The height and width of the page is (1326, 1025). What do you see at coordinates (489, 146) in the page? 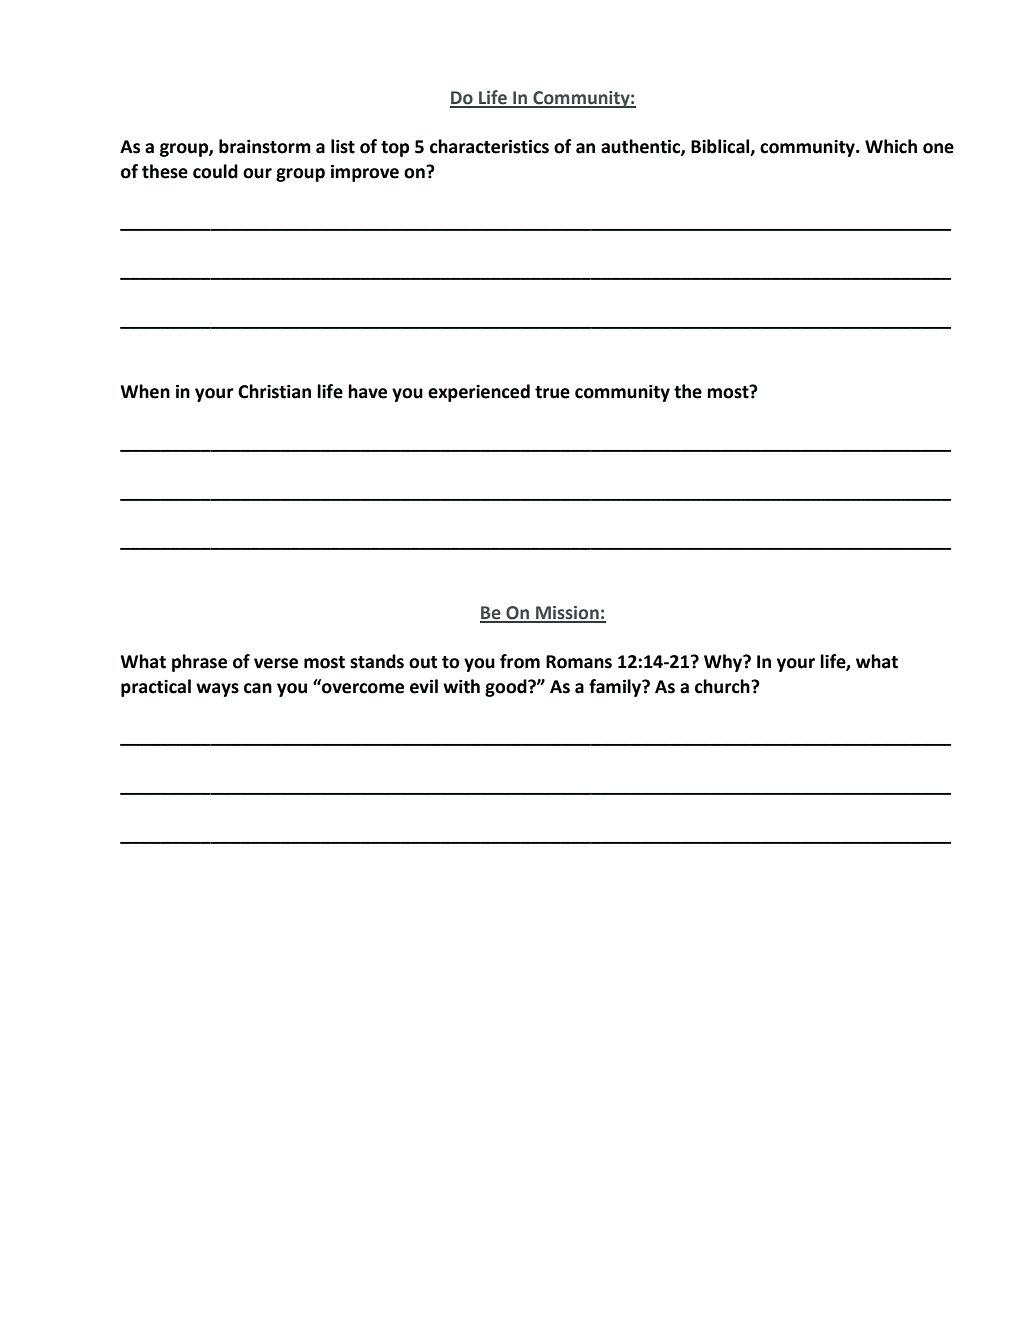
I see `characteristics` at bounding box center [489, 146].
